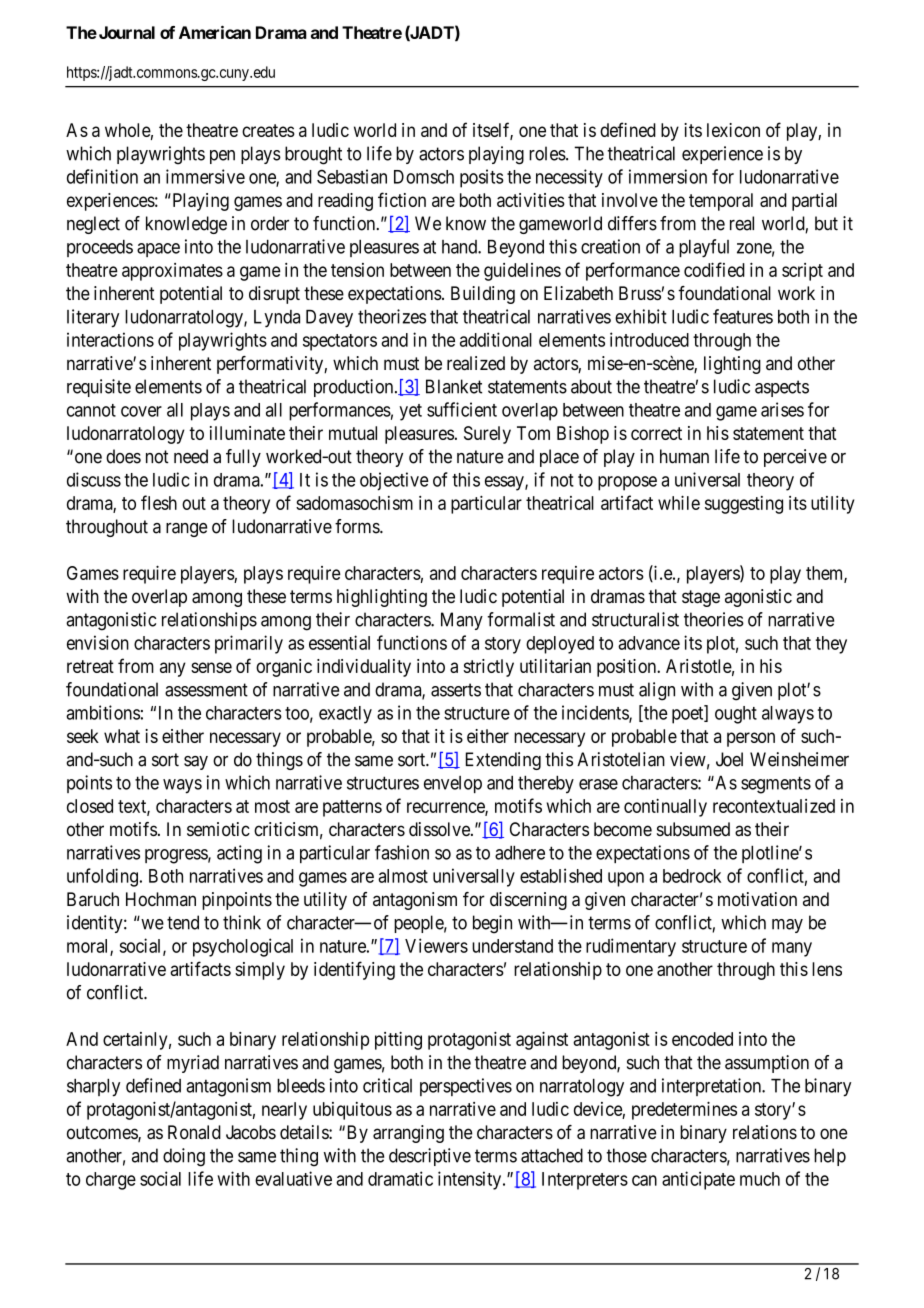 Image resolution: width=924 pixels, height=1308 pixels. I want to click on lexicon, so click(733, 130).
